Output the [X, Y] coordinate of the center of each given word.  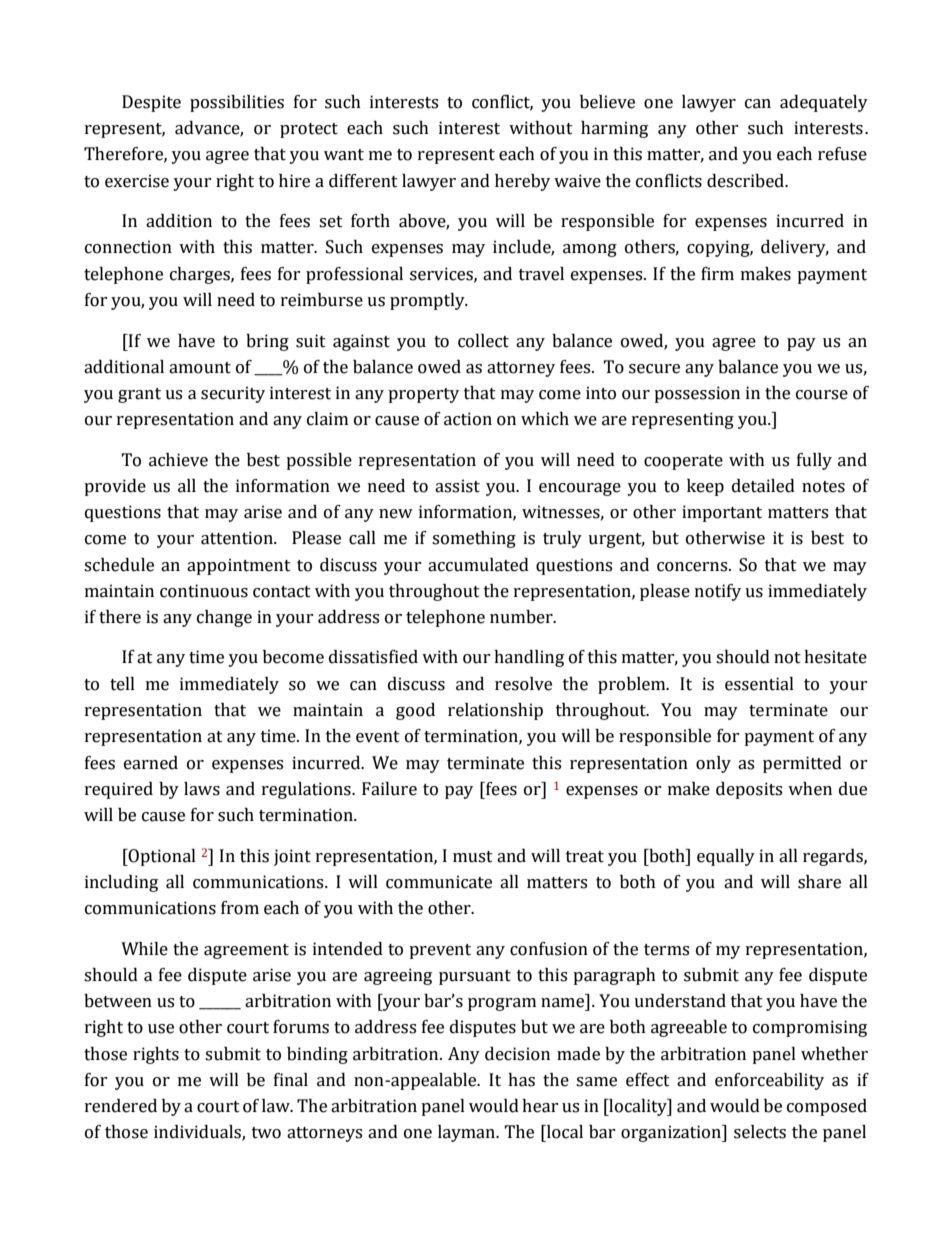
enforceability [769, 1081]
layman [467, 1133]
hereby [522, 182]
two [266, 1133]
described [747, 181]
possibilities [237, 103]
